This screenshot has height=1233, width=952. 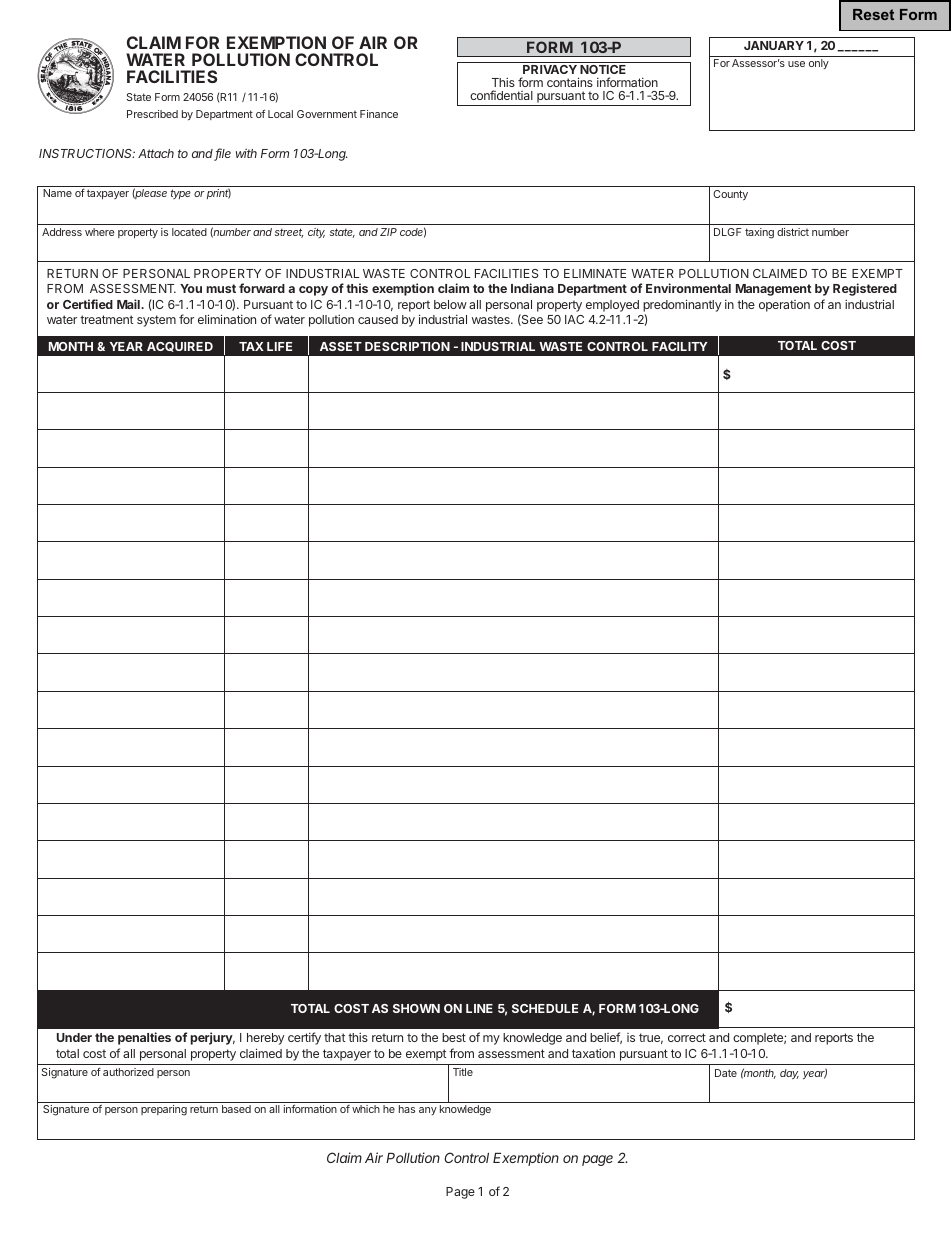 What do you see at coordinates (680, 346) in the screenshot?
I see `FACILITY` at bounding box center [680, 346].
